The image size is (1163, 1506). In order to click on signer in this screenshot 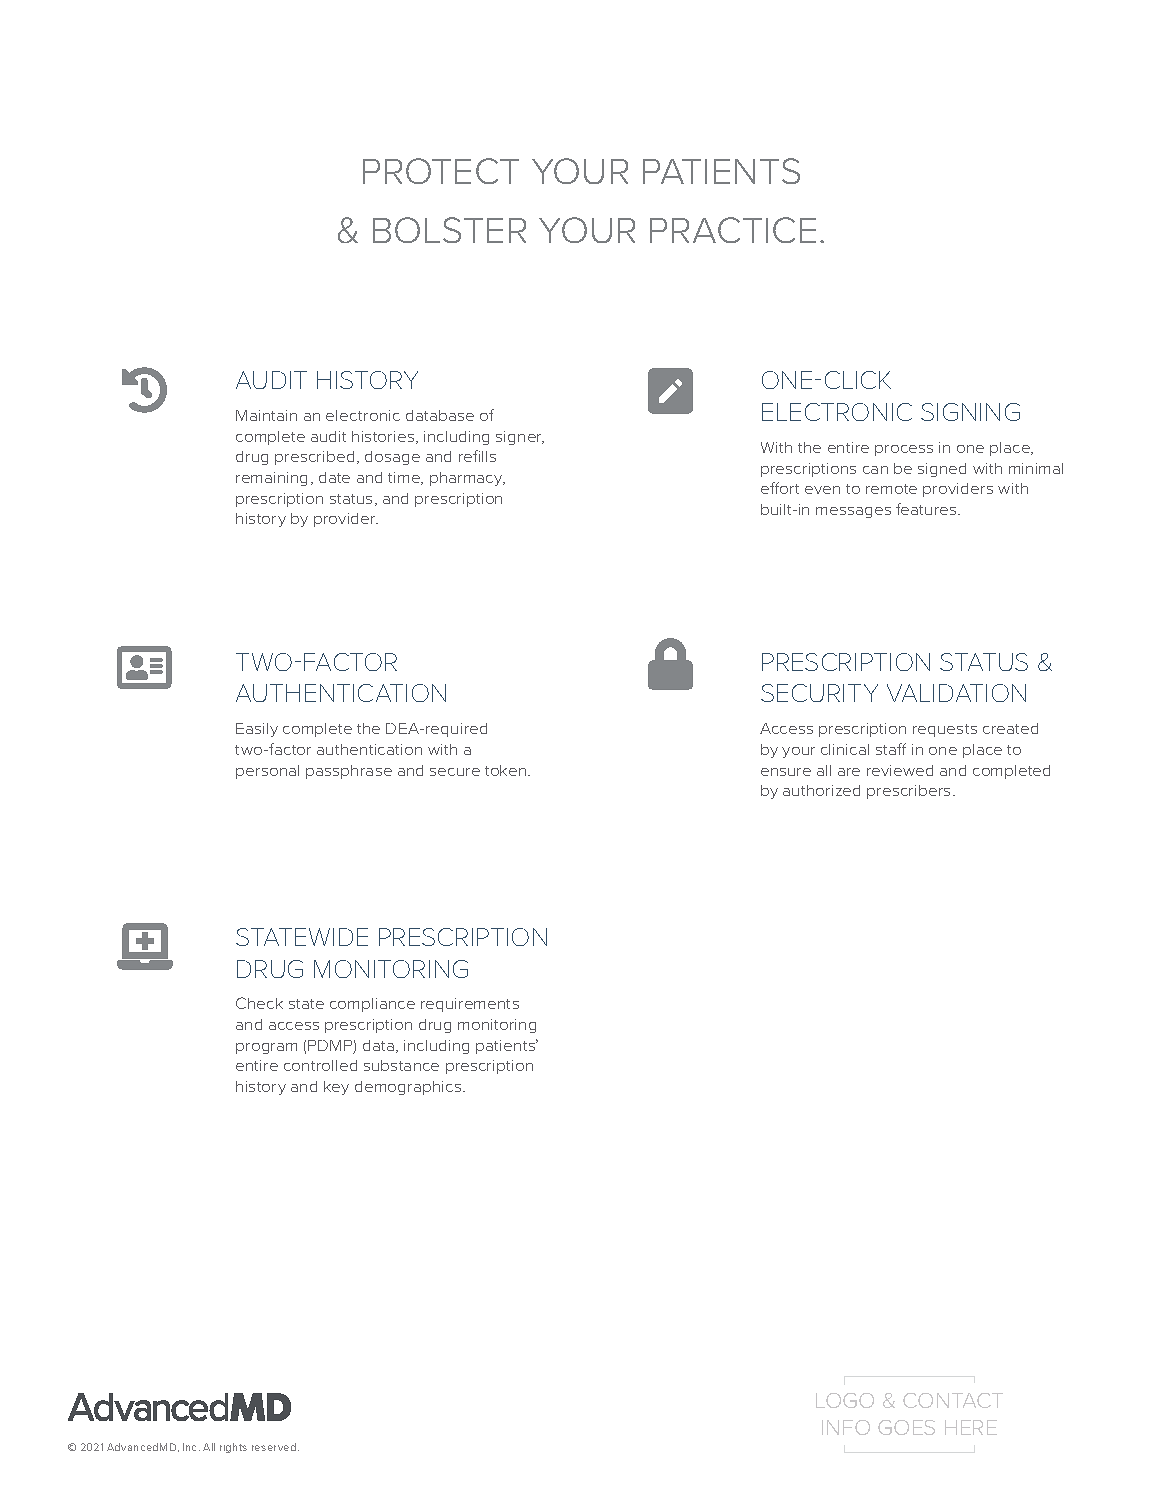, I will do `click(520, 438)`.
